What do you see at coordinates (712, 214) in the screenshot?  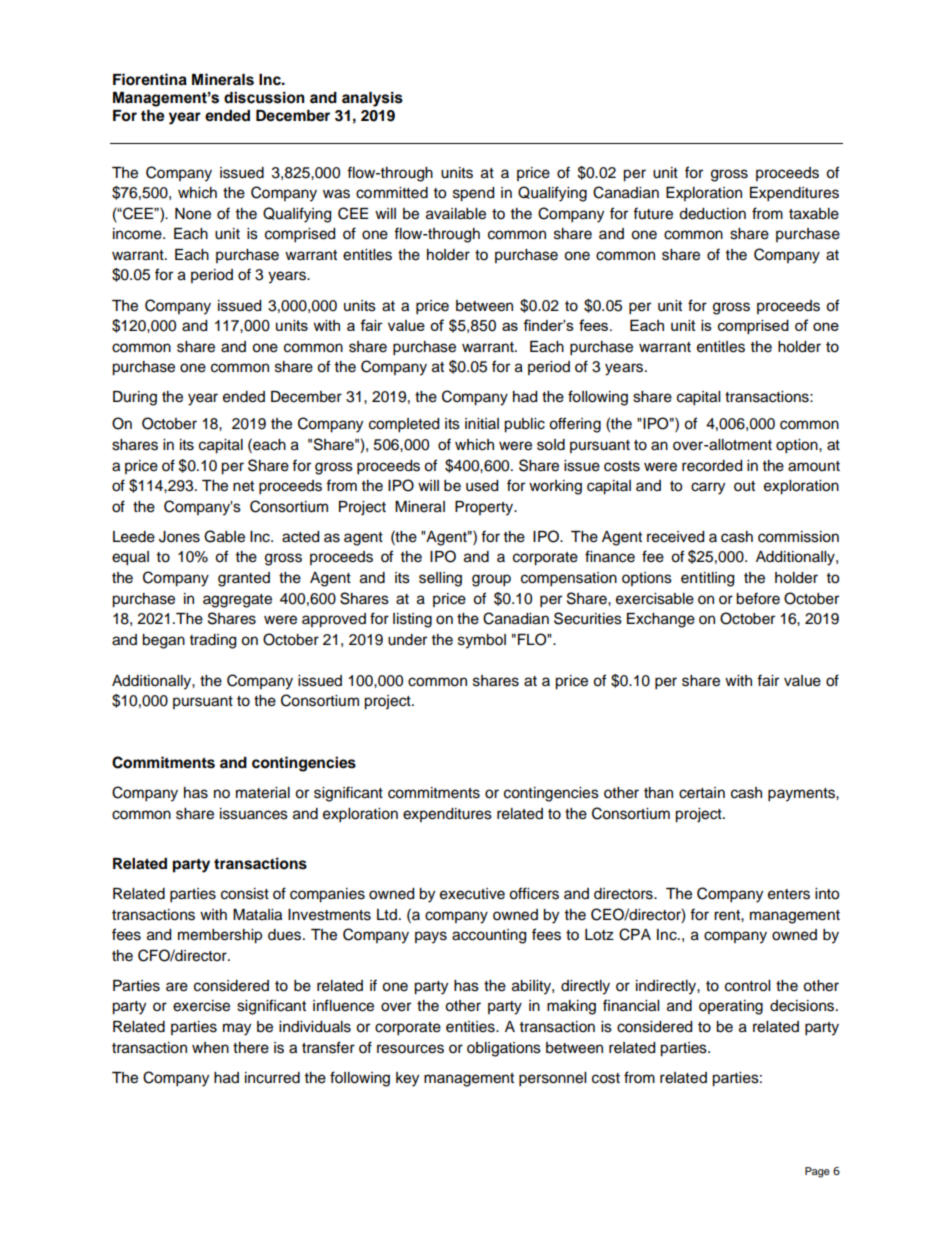 I see `deduction` at bounding box center [712, 214].
